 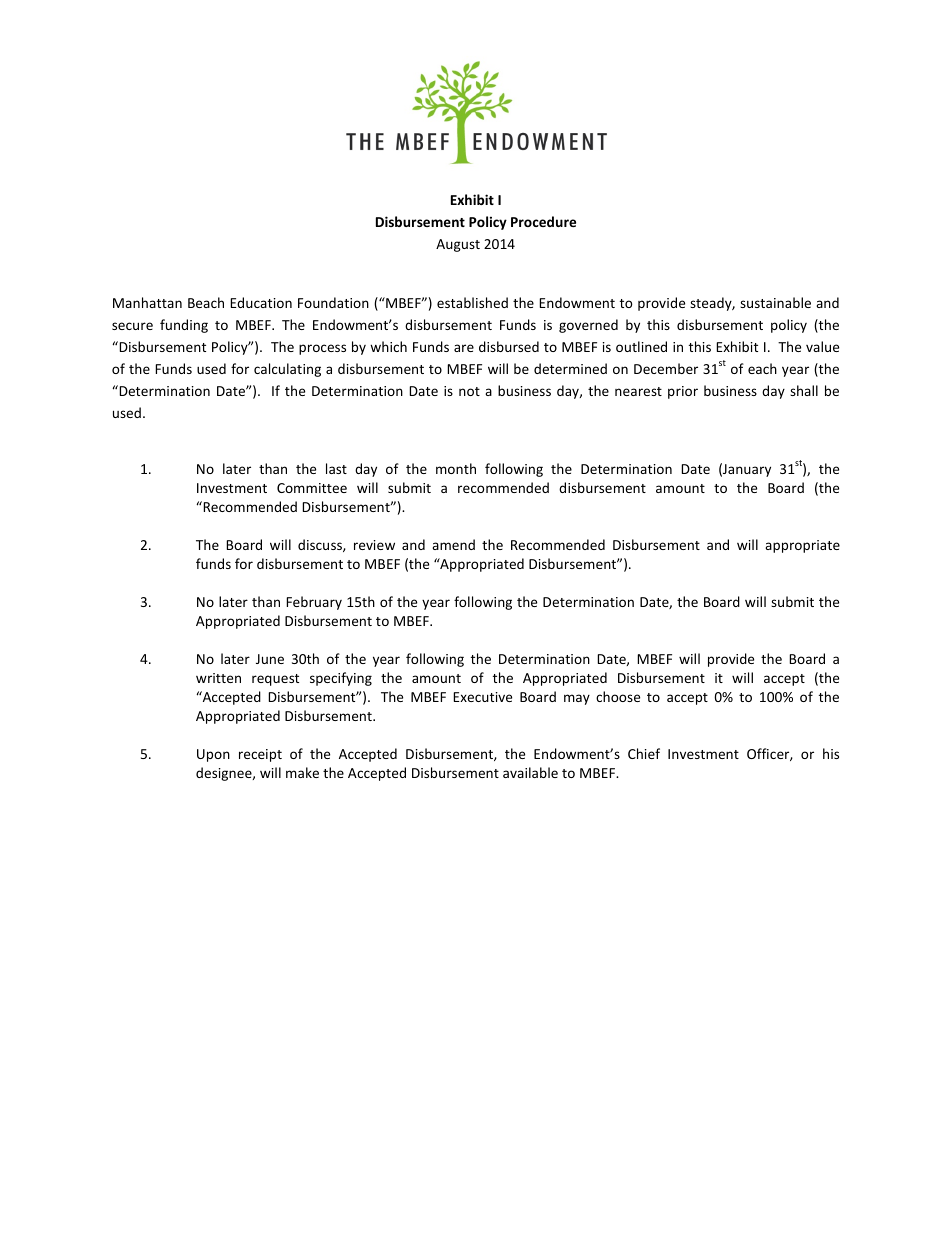 I want to click on February, so click(x=314, y=603).
